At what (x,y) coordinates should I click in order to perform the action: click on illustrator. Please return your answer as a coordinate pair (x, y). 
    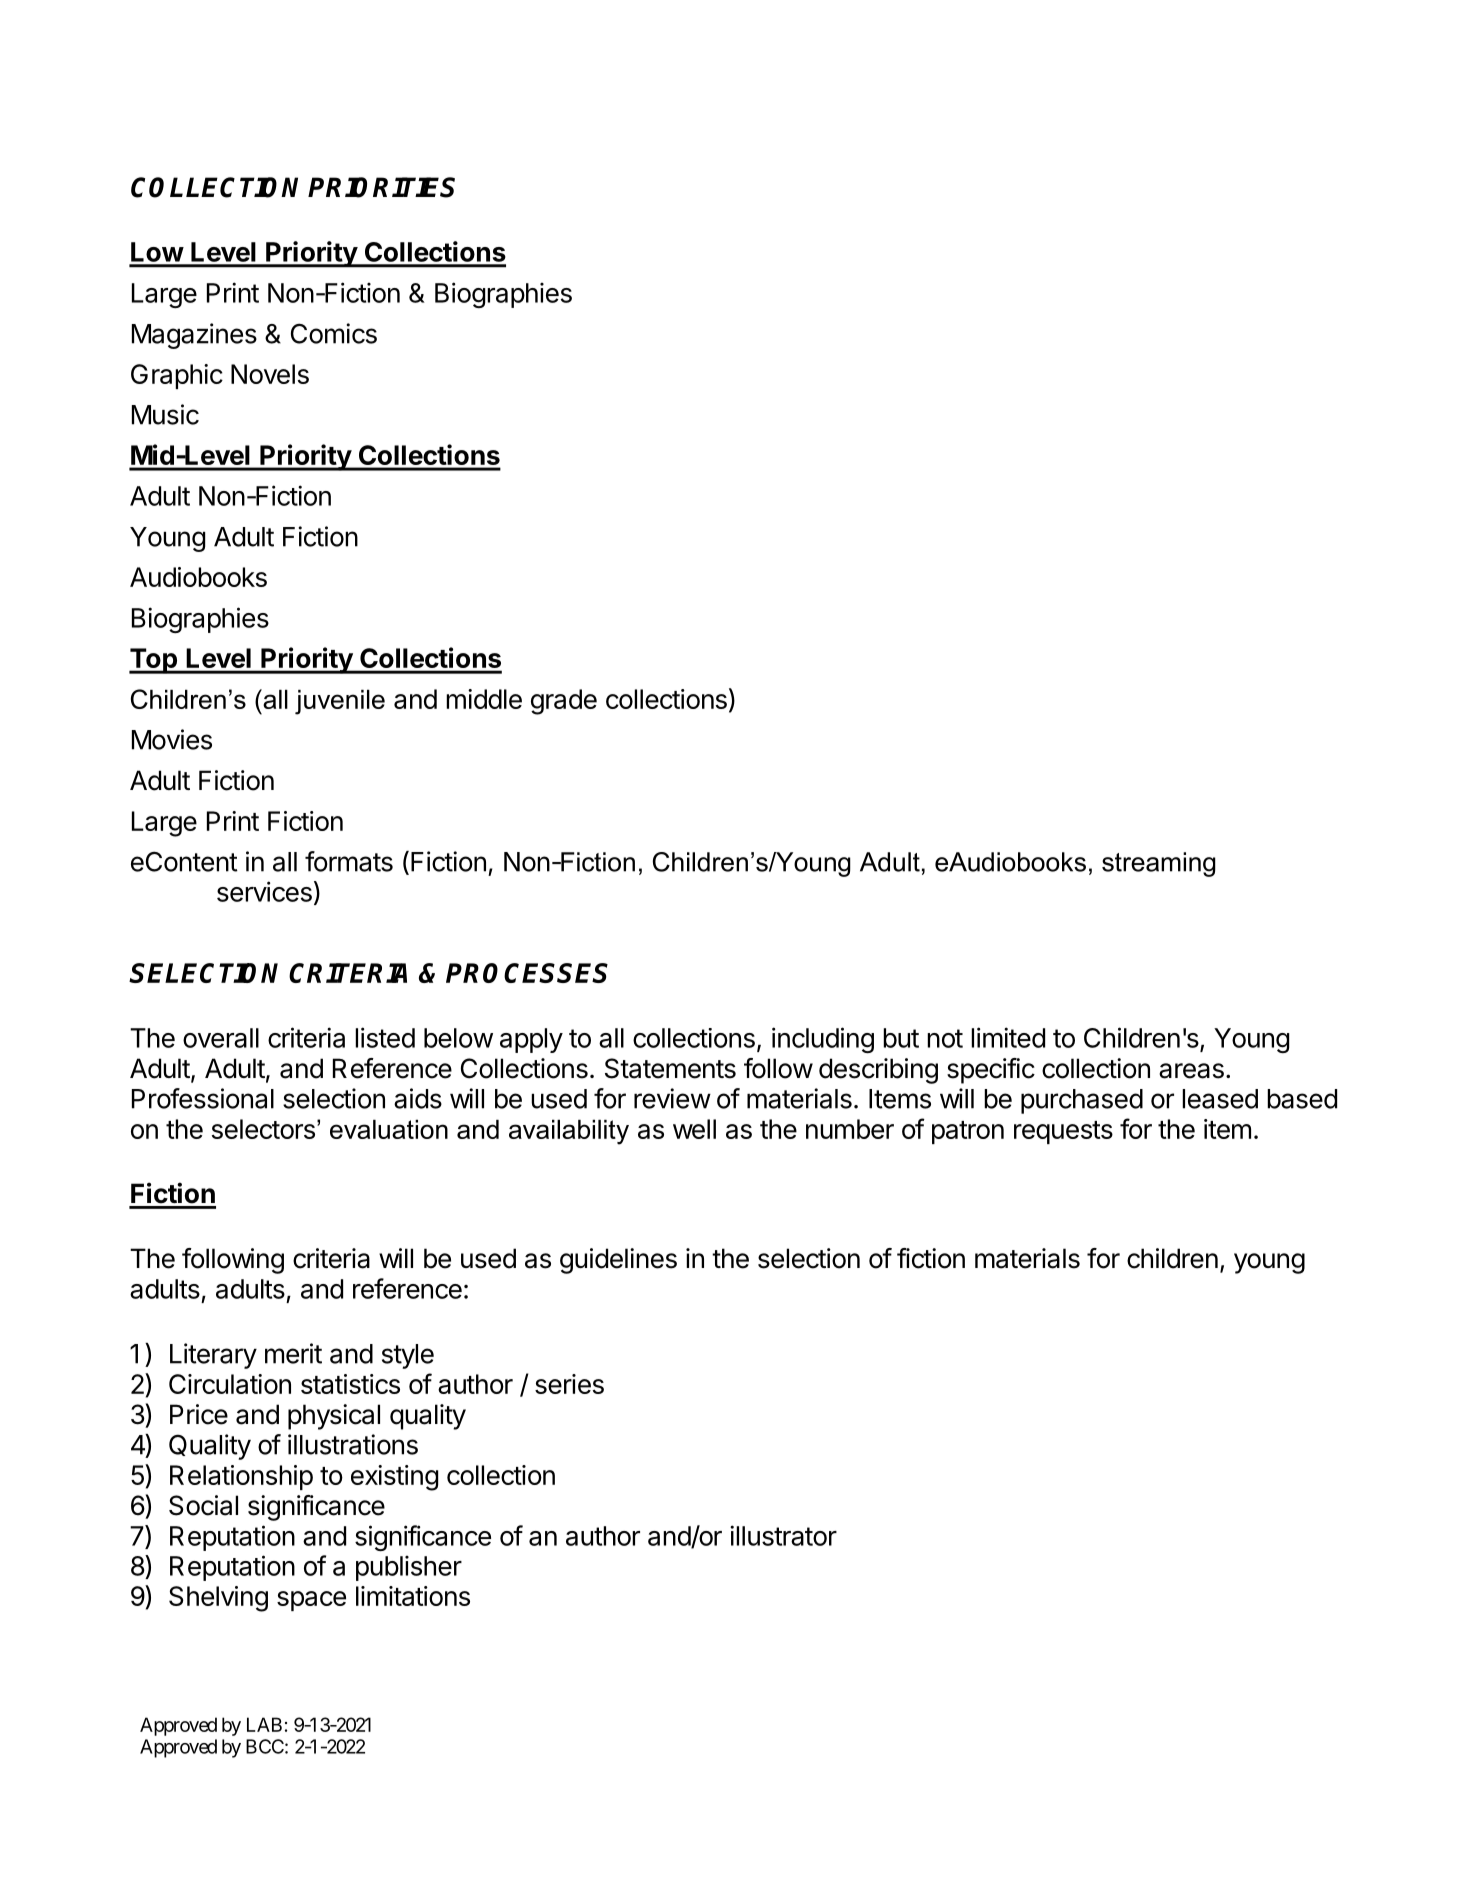
    Looking at the image, I should click on (783, 1535).
